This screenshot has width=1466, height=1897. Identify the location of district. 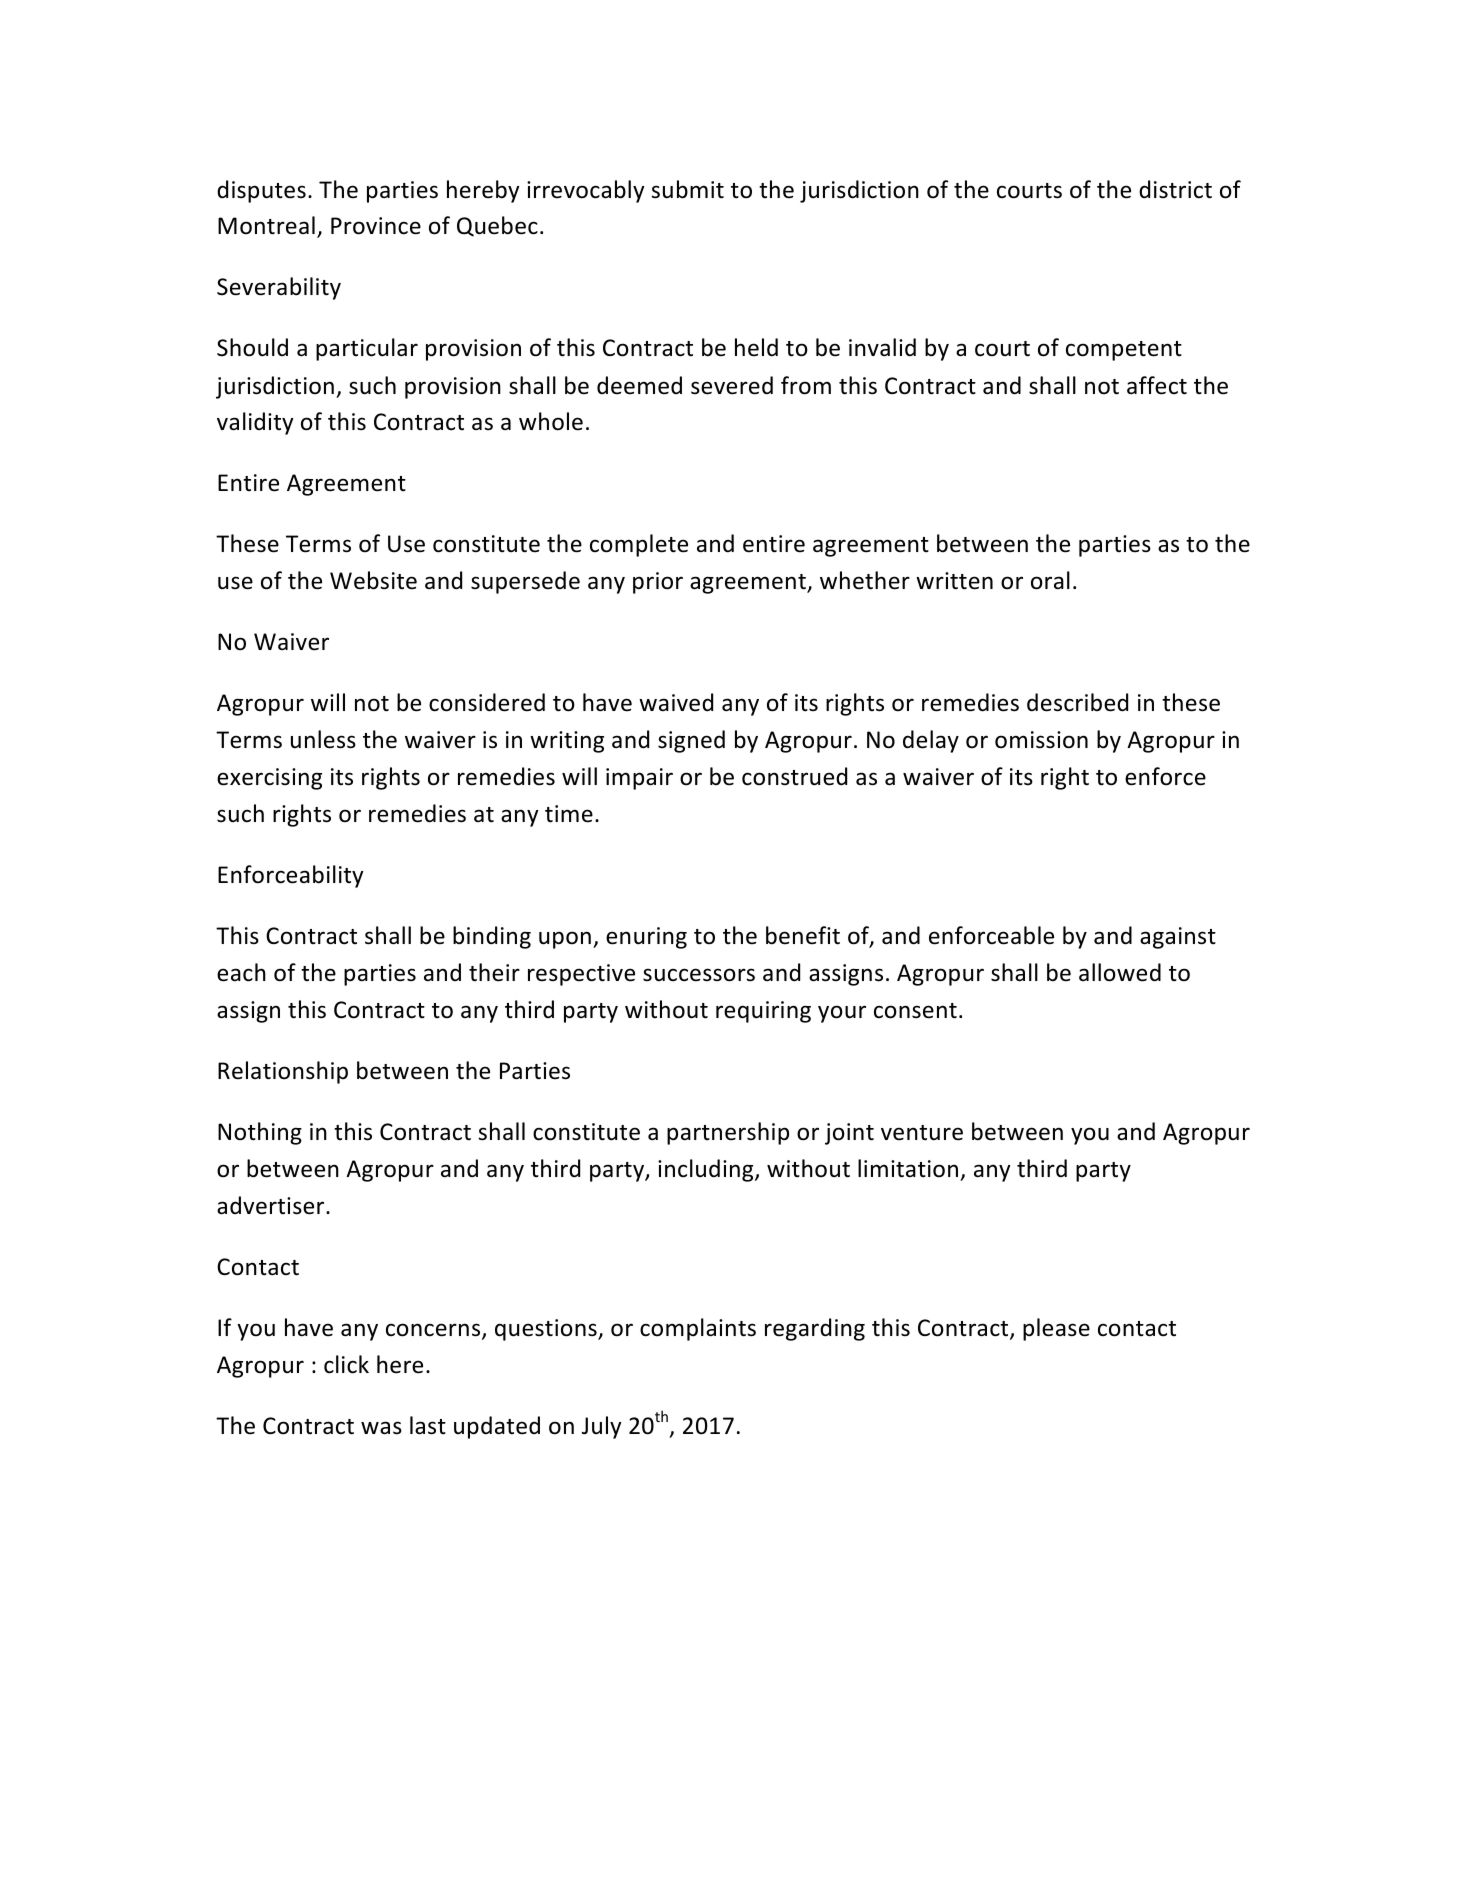
(1175, 189).
